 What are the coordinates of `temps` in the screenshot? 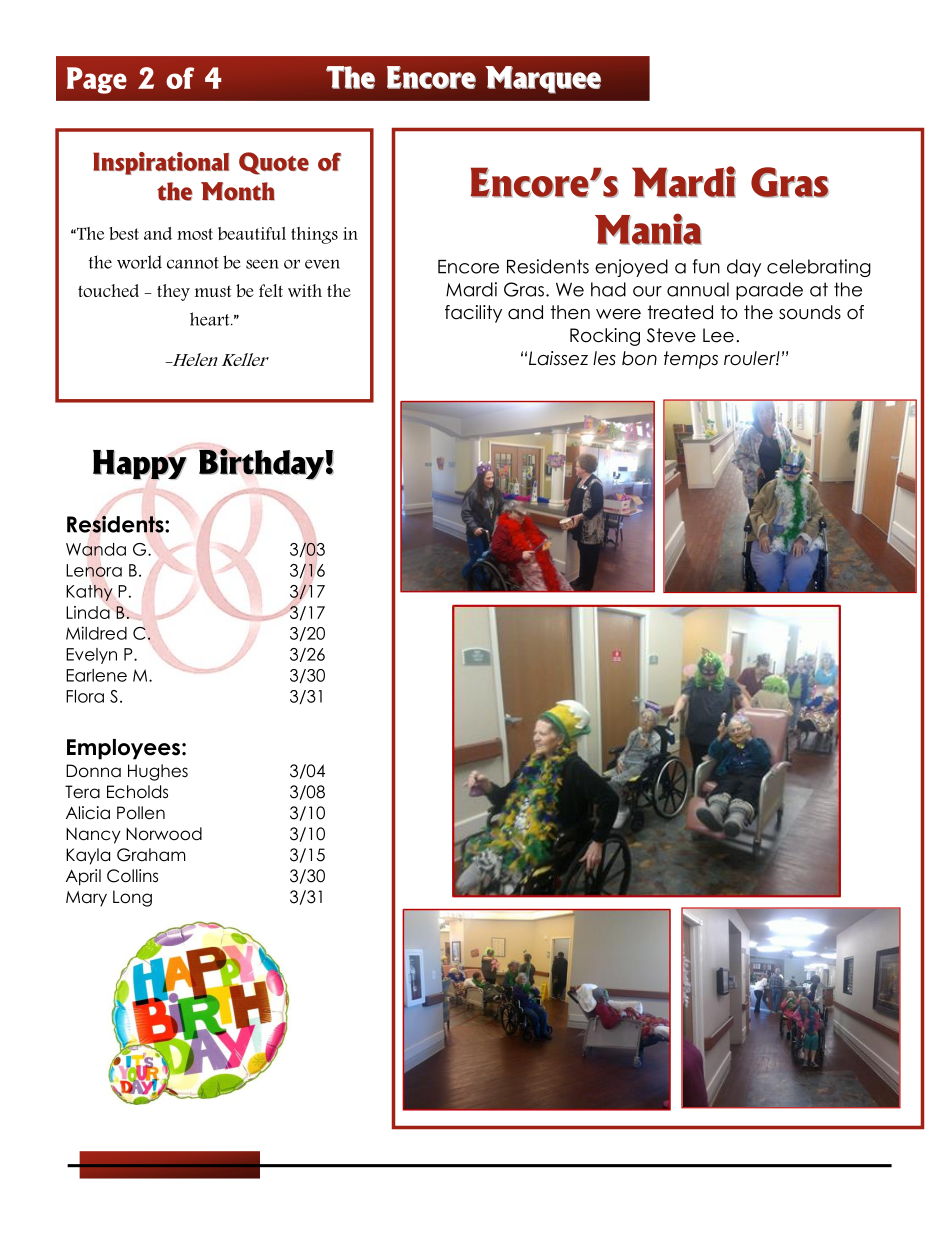 It's located at (691, 360).
